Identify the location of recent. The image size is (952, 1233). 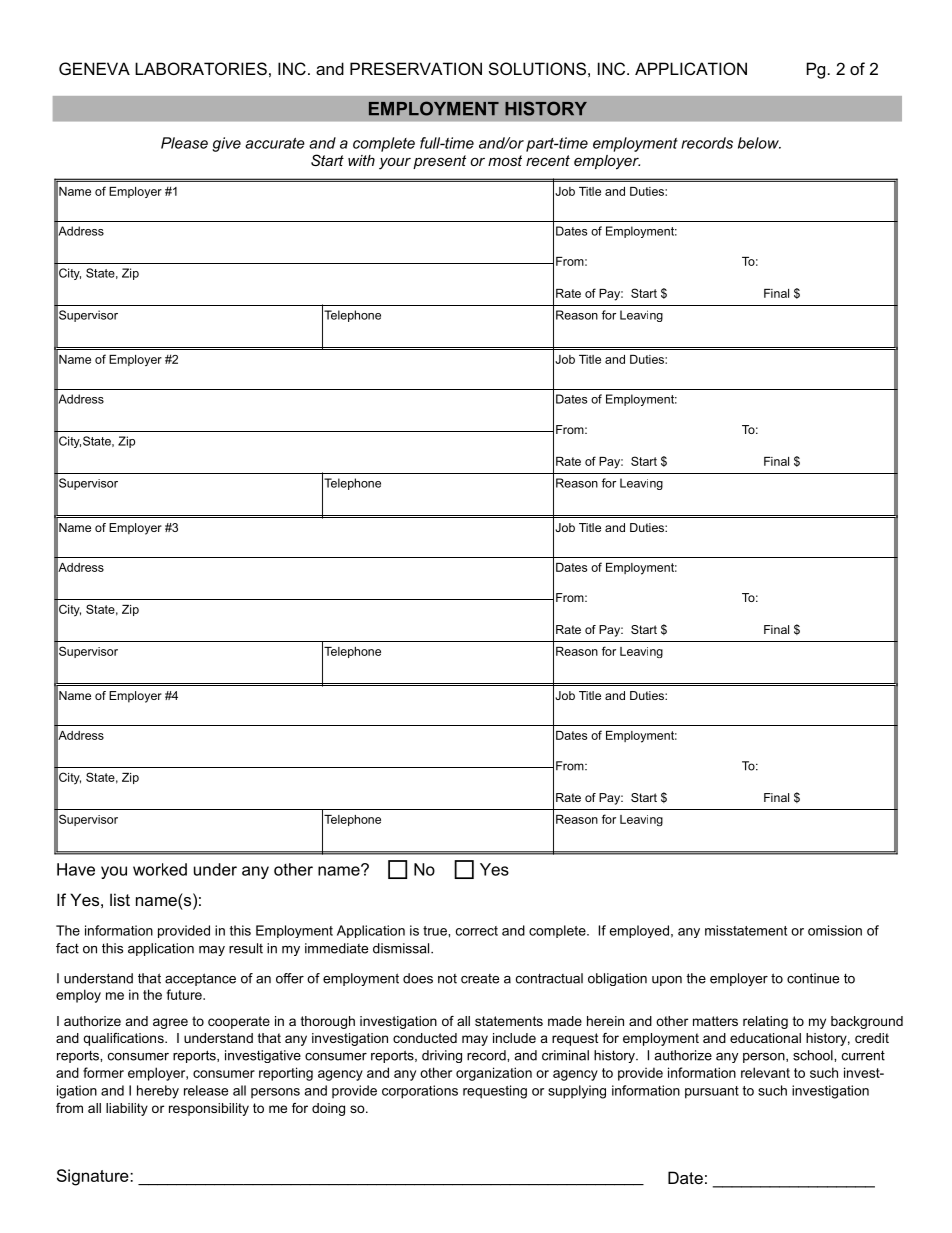
(548, 160).
